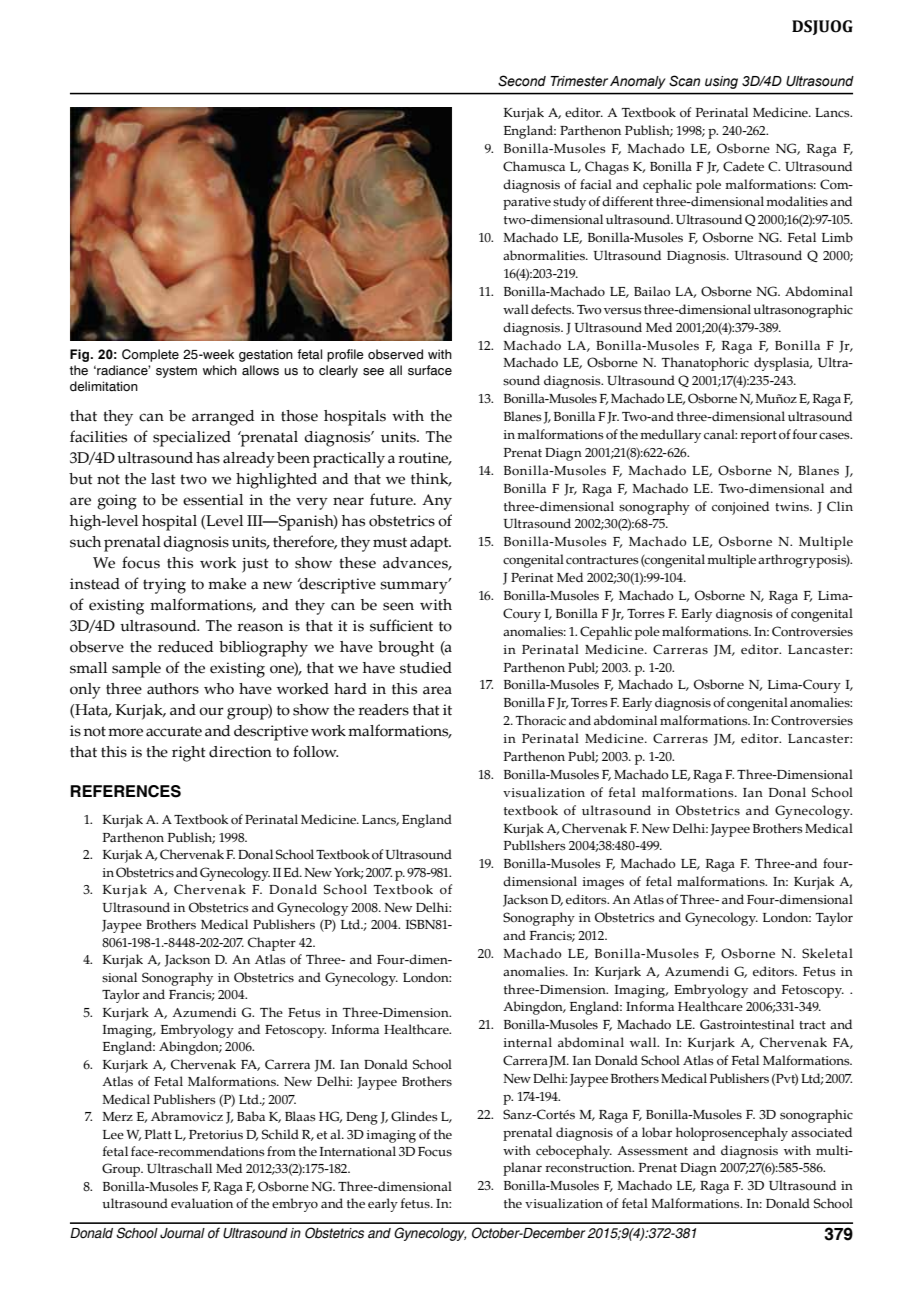 This document has height=1316, width=923. I want to click on studied, so click(426, 668).
